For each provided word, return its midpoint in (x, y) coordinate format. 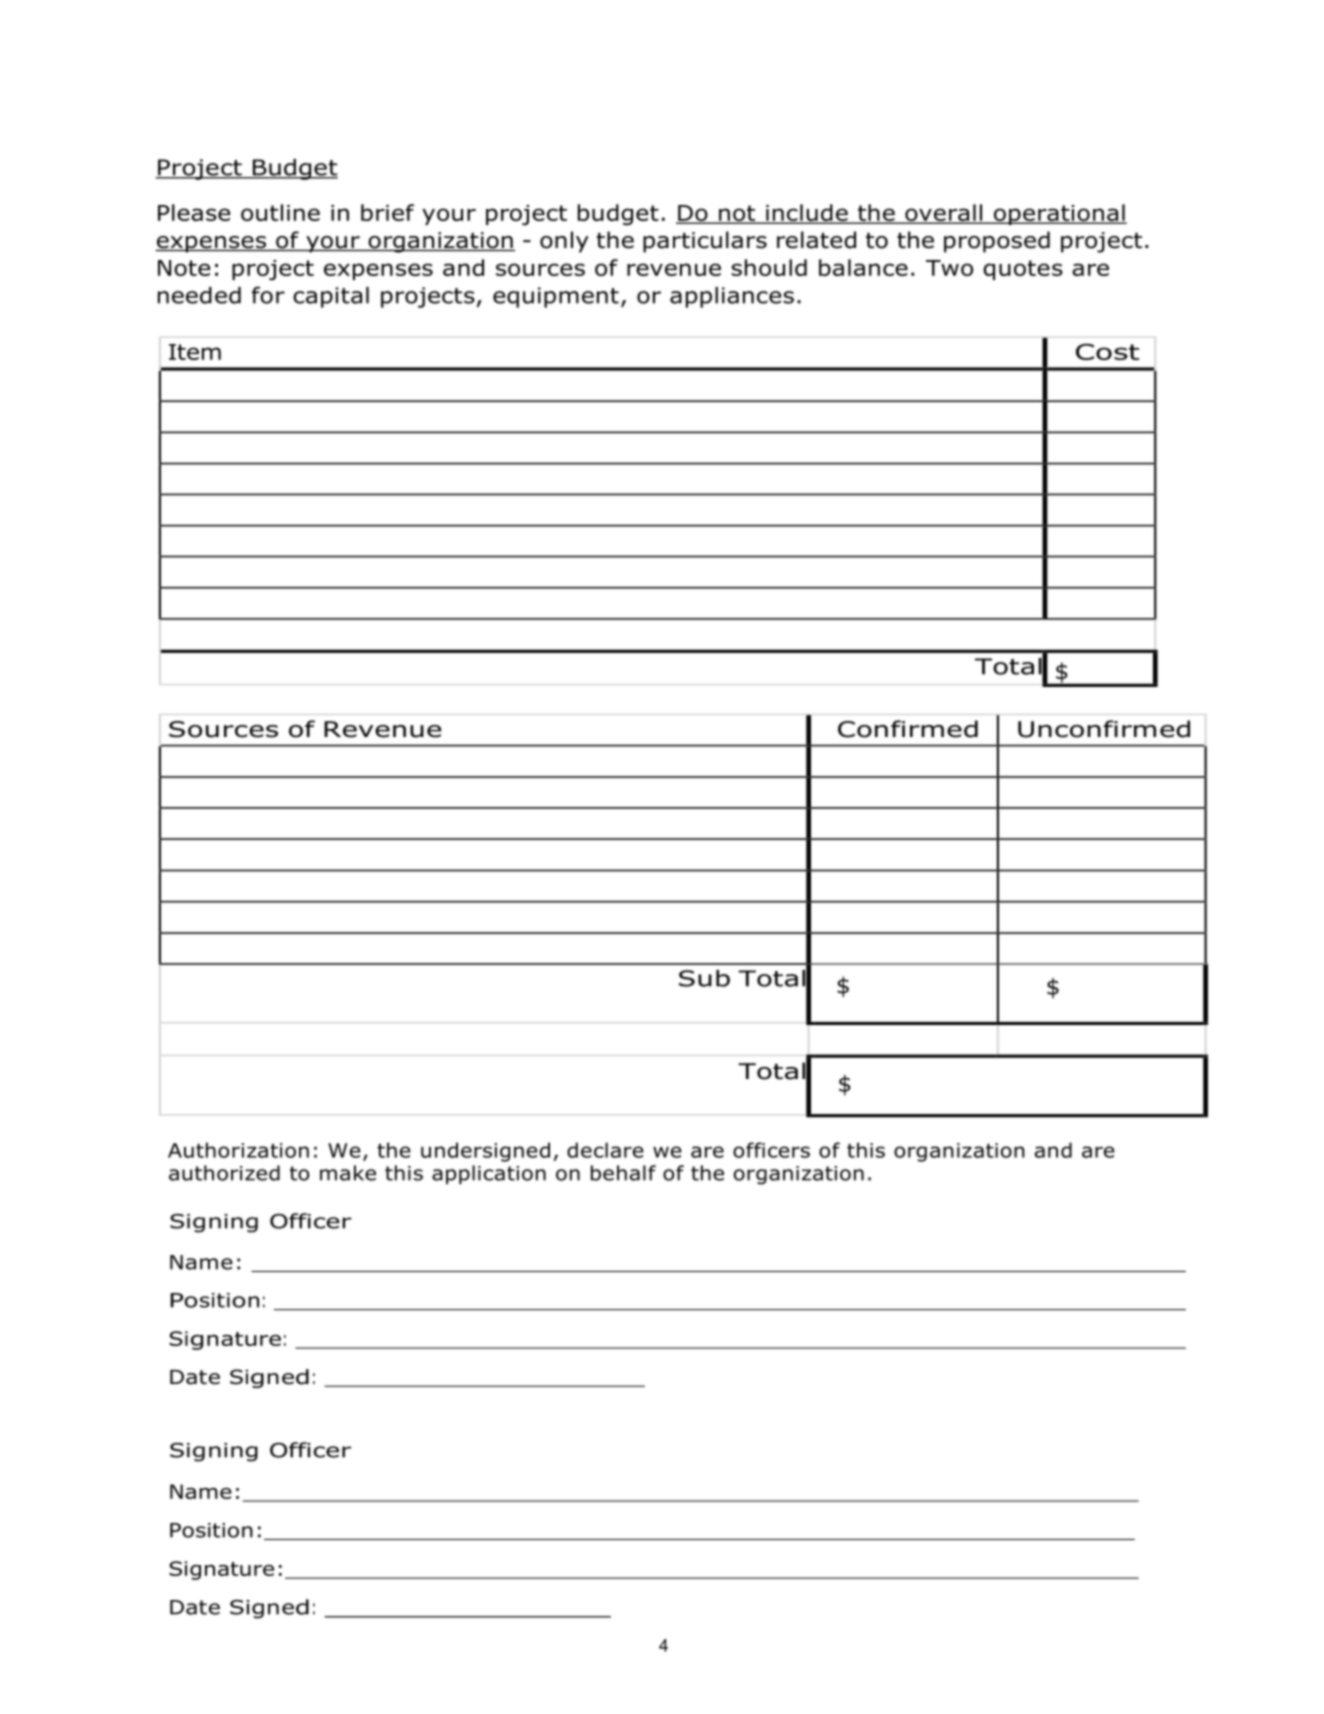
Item (195, 352)
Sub (704, 978)
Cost (1107, 351)
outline (280, 212)
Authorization (238, 1150)
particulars (705, 242)
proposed (997, 242)
